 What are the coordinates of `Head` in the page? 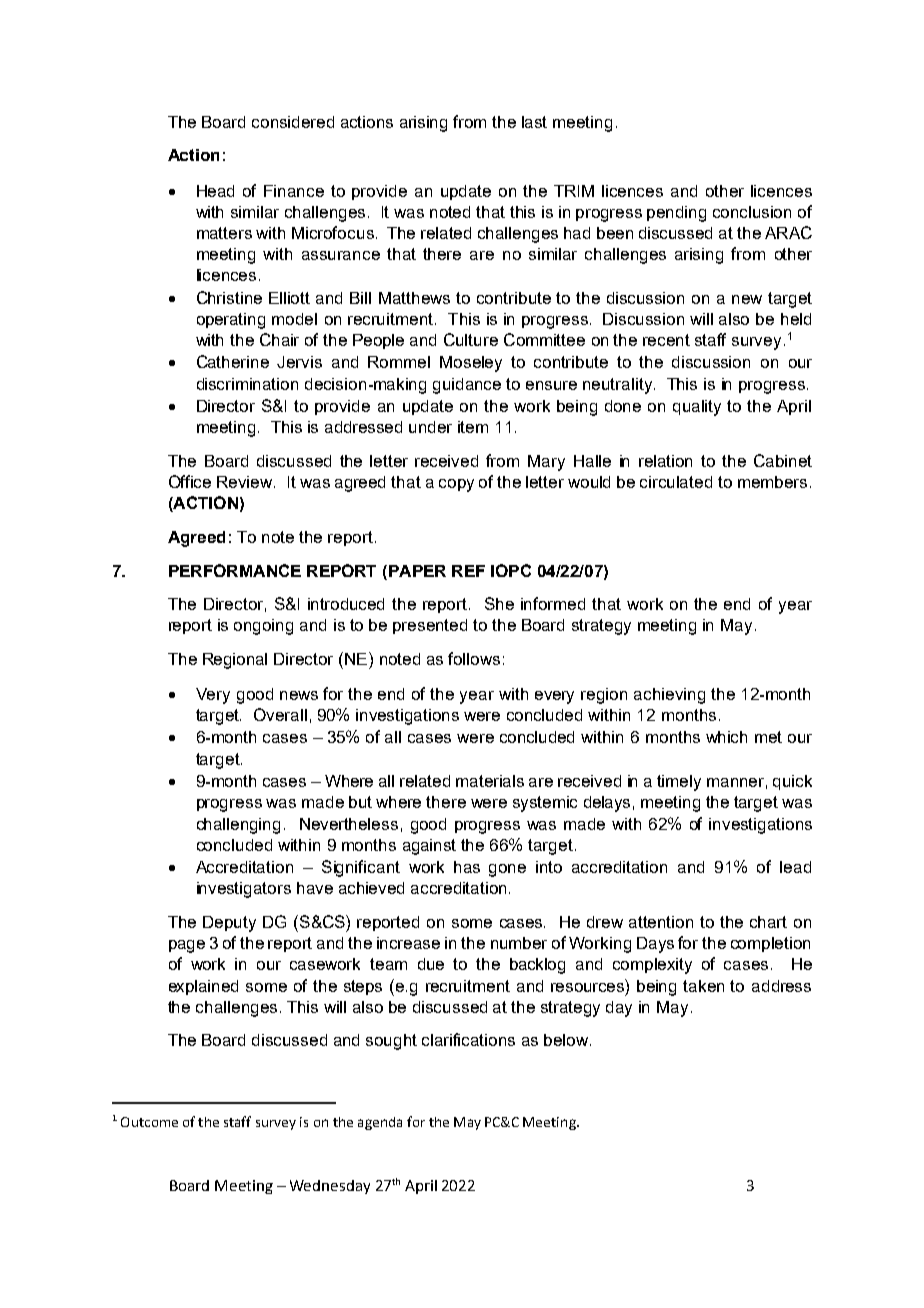 It's located at (215, 191).
